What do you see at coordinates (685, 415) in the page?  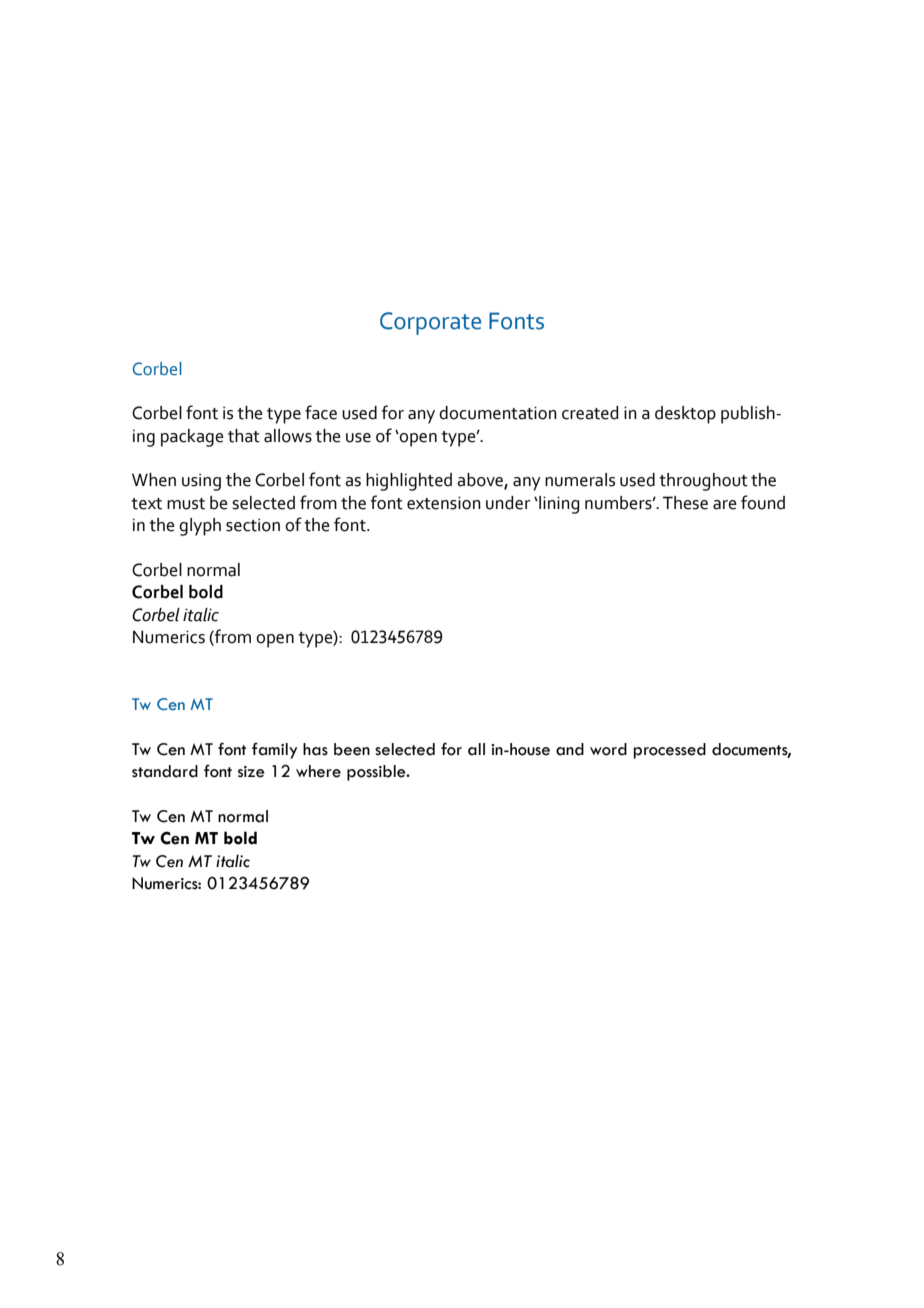 I see `desktop` at bounding box center [685, 415].
